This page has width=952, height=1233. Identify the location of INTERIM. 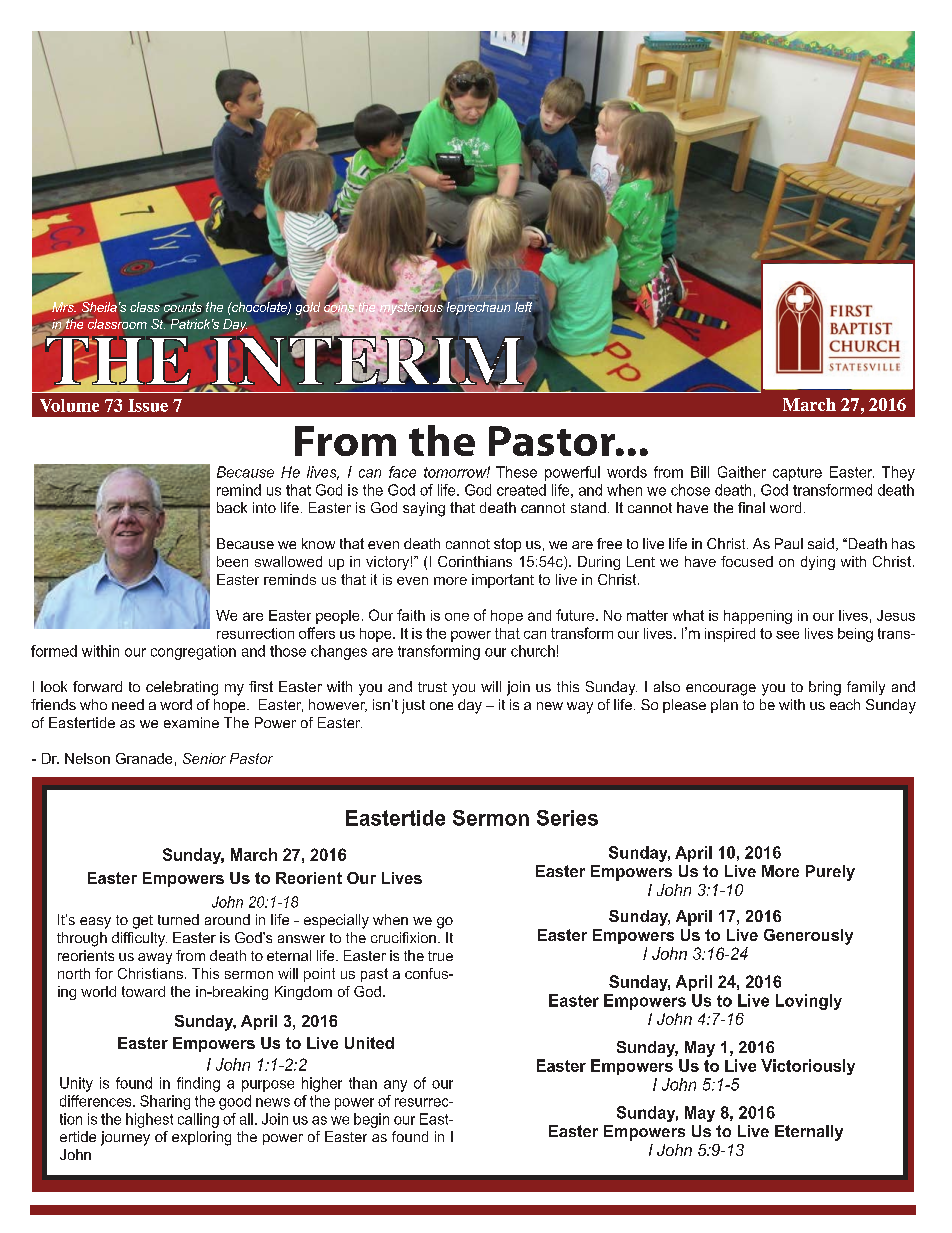
(366, 361).
